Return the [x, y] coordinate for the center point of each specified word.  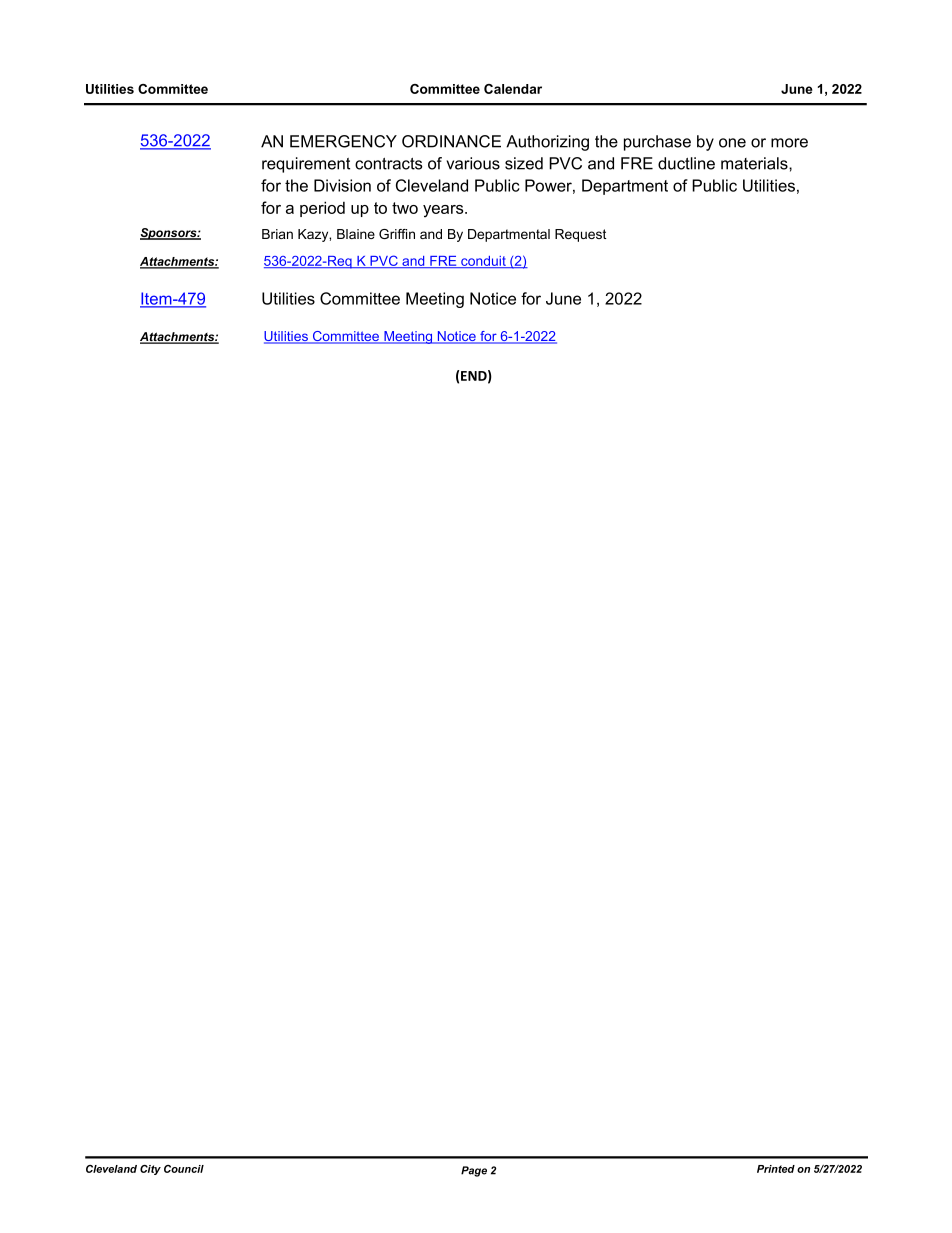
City [150, 1170]
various [473, 163]
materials [755, 163]
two [405, 208]
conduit [483, 262]
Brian [277, 234]
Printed [776, 1169]
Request [580, 235]
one [732, 143]
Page [474, 1171]
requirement [306, 165]
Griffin [397, 234]
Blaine [356, 234]
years [444, 211]
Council [184, 1169]
